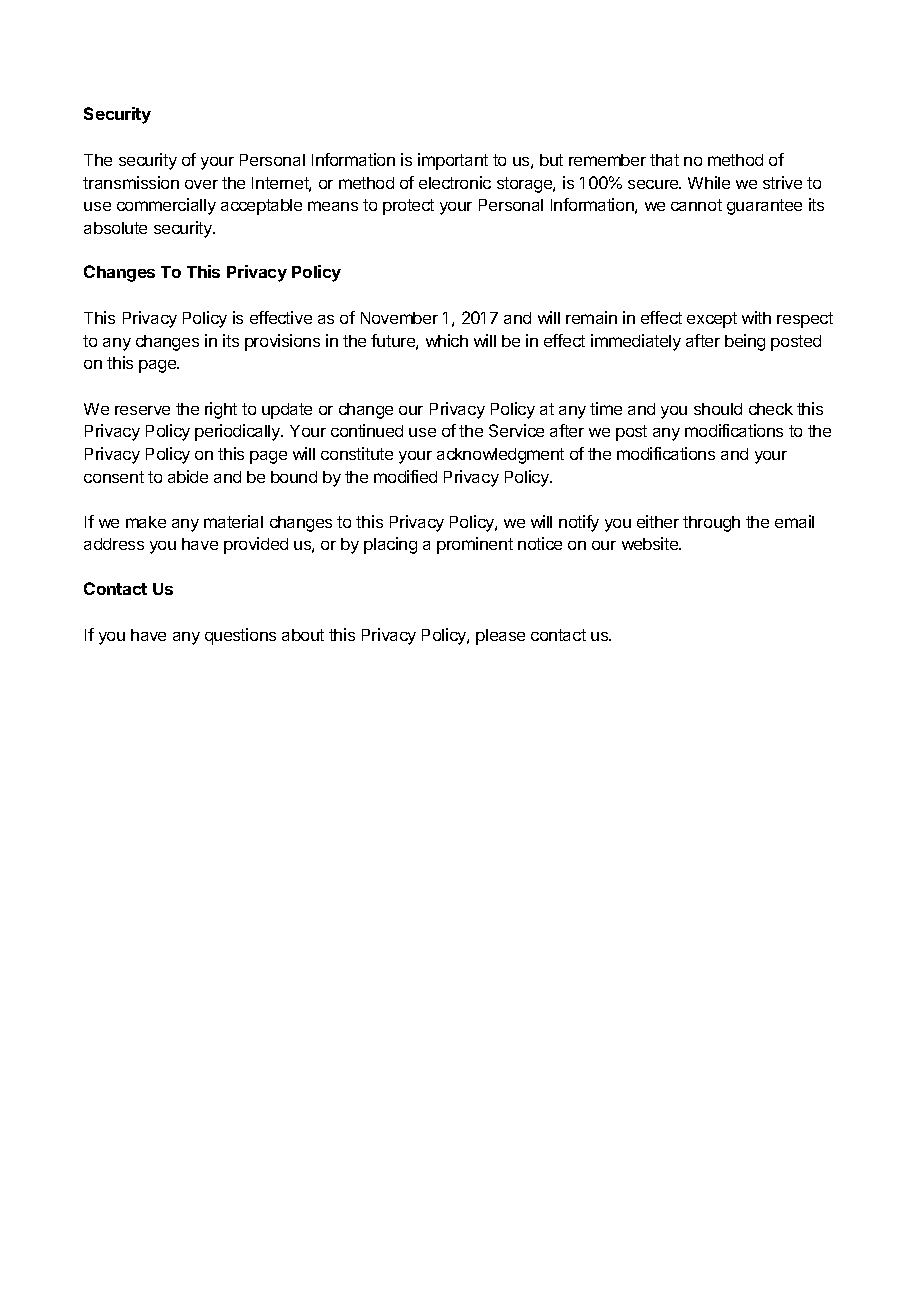 The image size is (924, 1308). Describe the element at coordinates (455, 182) in the document. I see `electronic` at that location.
